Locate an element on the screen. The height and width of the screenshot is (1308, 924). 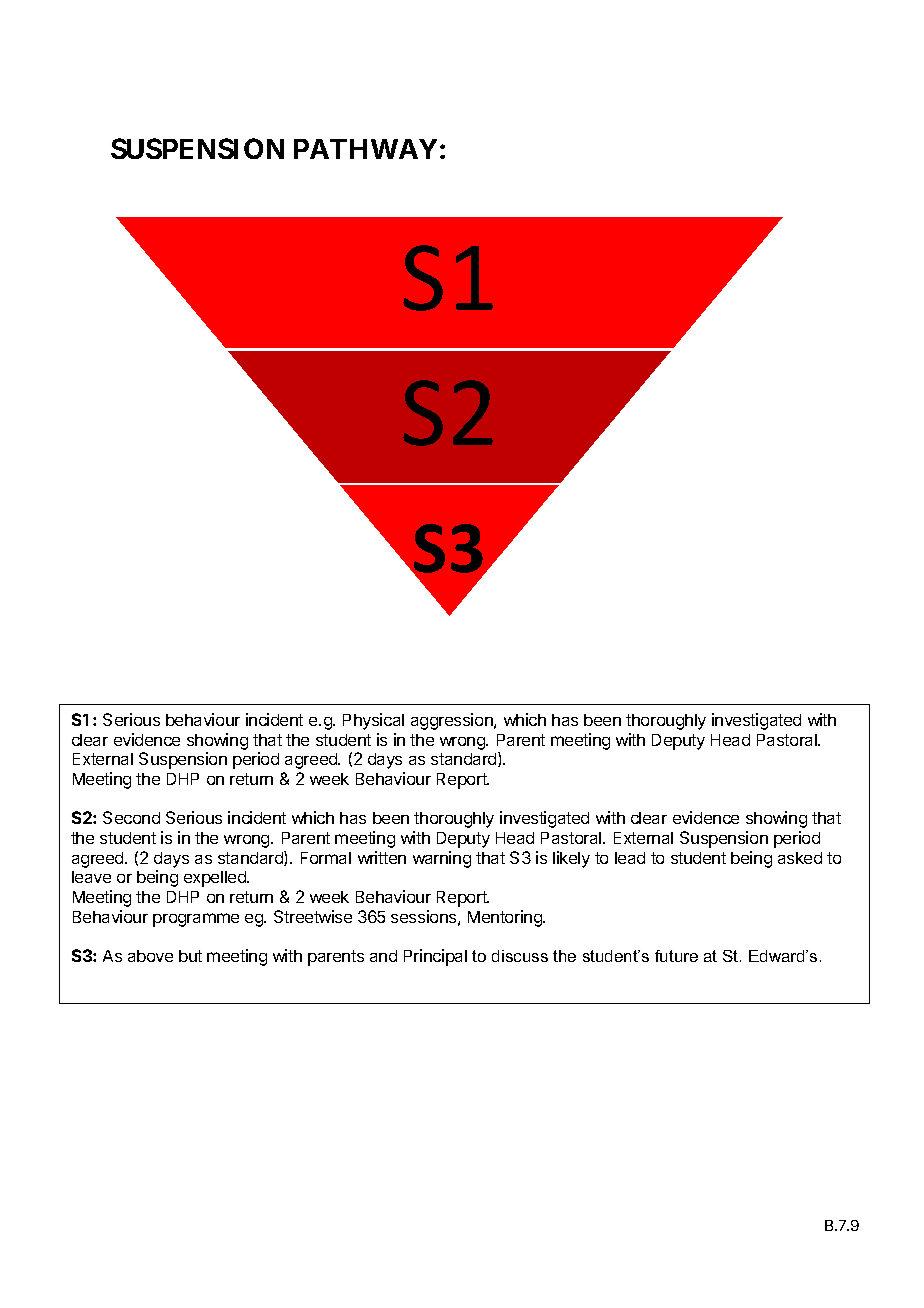
Formal is located at coordinates (326, 858).
